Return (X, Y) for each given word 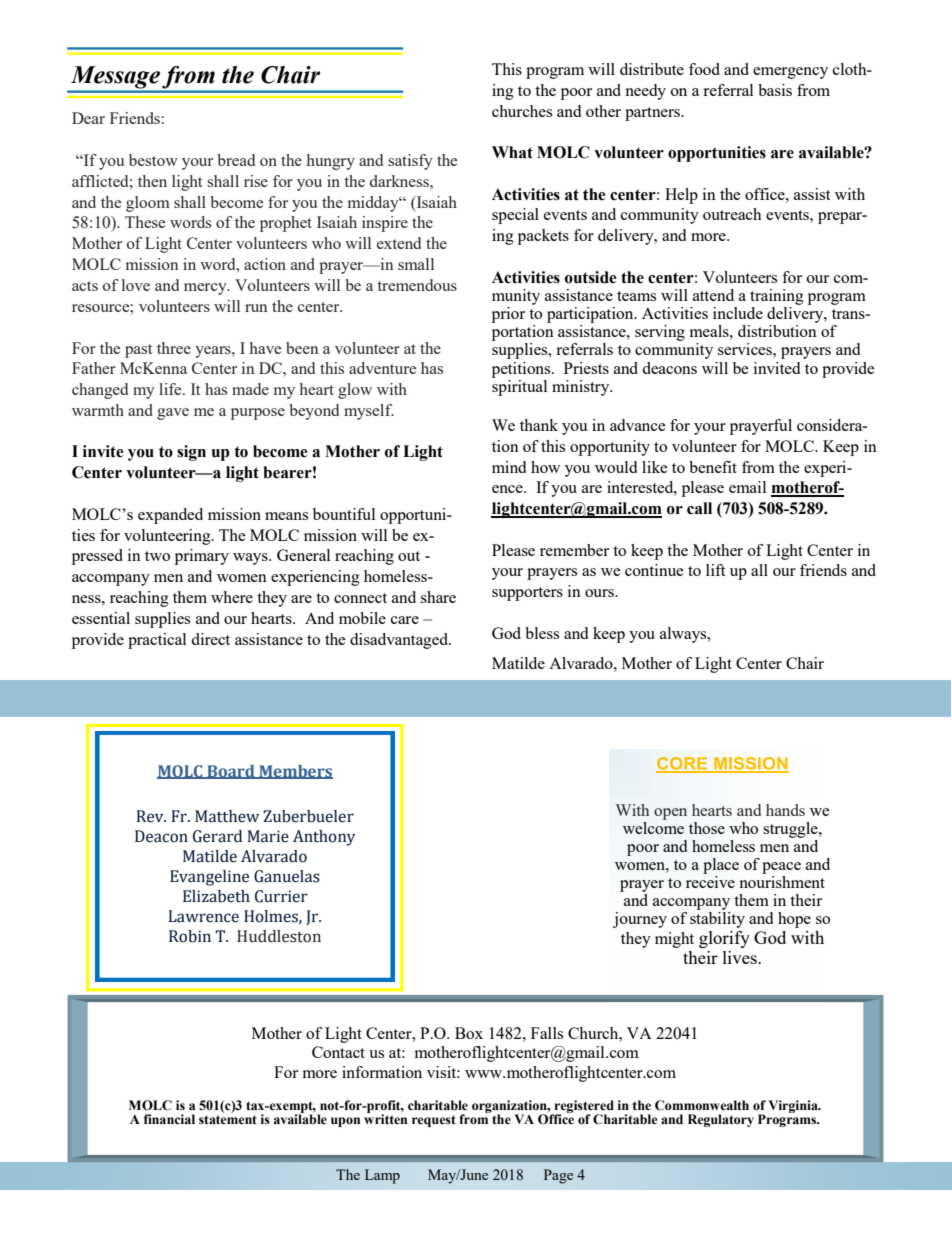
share (438, 597)
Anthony (324, 838)
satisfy (410, 162)
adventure (382, 368)
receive (710, 882)
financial (169, 1119)
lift (715, 570)
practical (157, 641)
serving (660, 333)
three (174, 348)
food (704, 69)
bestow (153, 160)
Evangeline (209, 878)
